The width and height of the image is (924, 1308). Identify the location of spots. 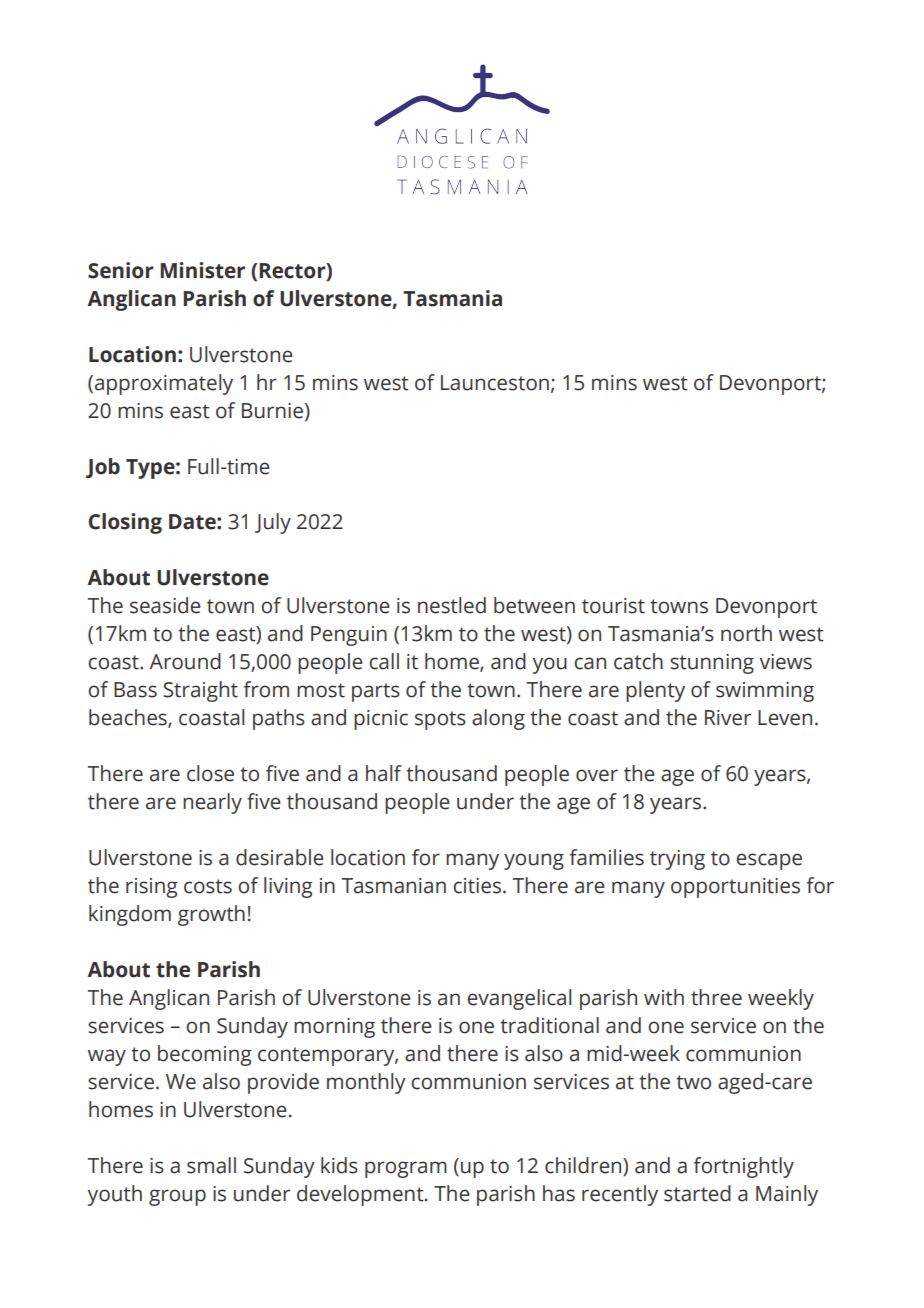
(440, 720).
